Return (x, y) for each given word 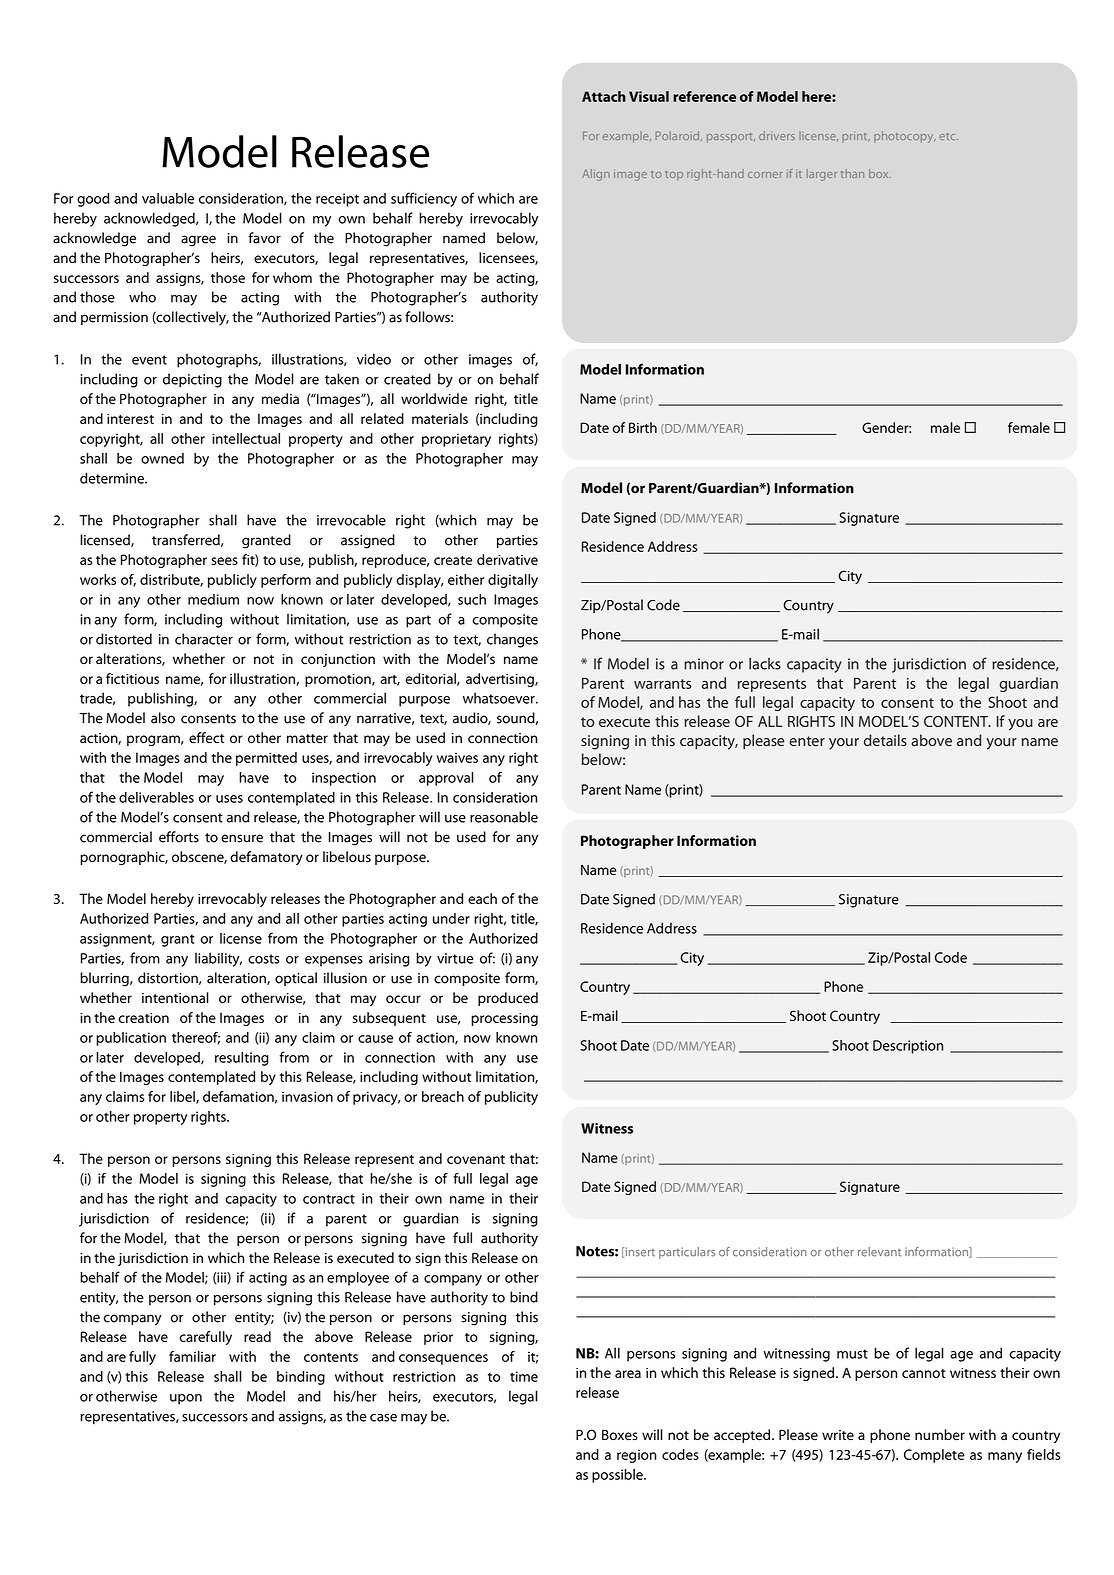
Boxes (620, 1435)
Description (908, 1047)
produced (508, 999)
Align (596, 175)
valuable (168, 198)
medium (213, 599)
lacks (765, 664)
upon (186, 1399)
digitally (513, 581)
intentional (175, 998)
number (940, 1435)
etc (948, 136)
